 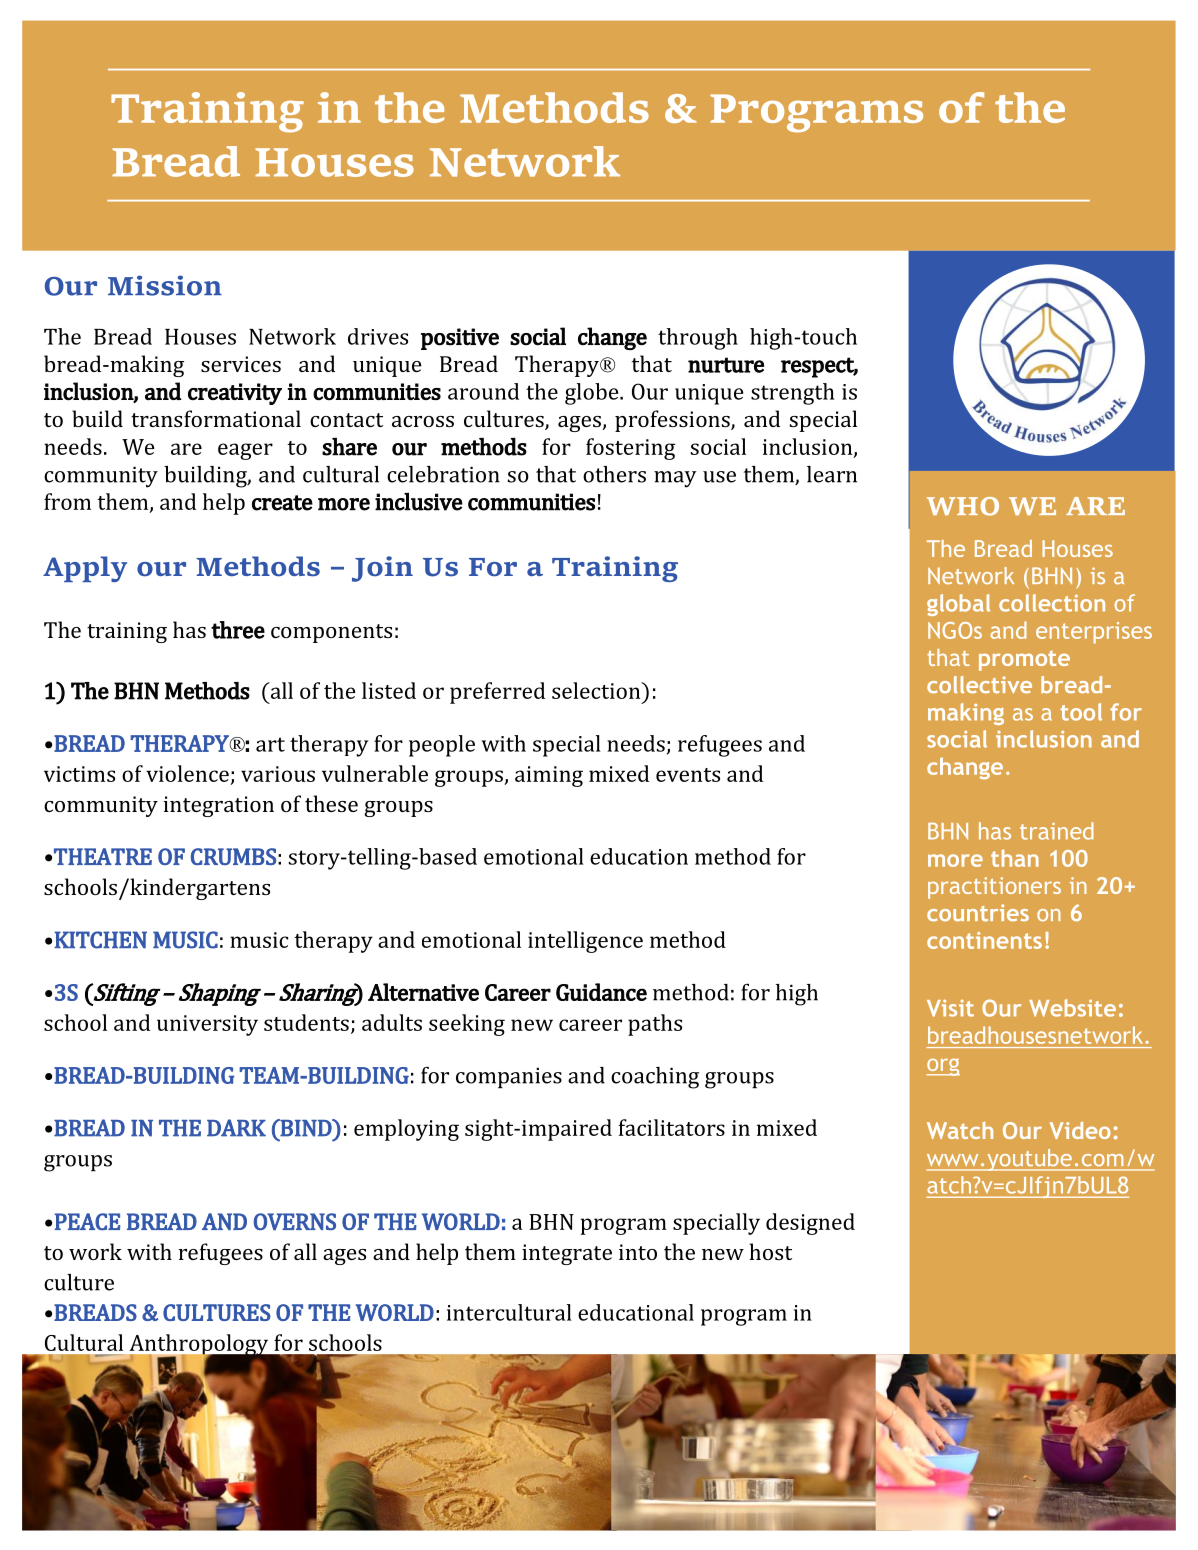 What do you see at coordinates (187, 773) in the document?
I see `violence` at bounding box center [187, 773].
